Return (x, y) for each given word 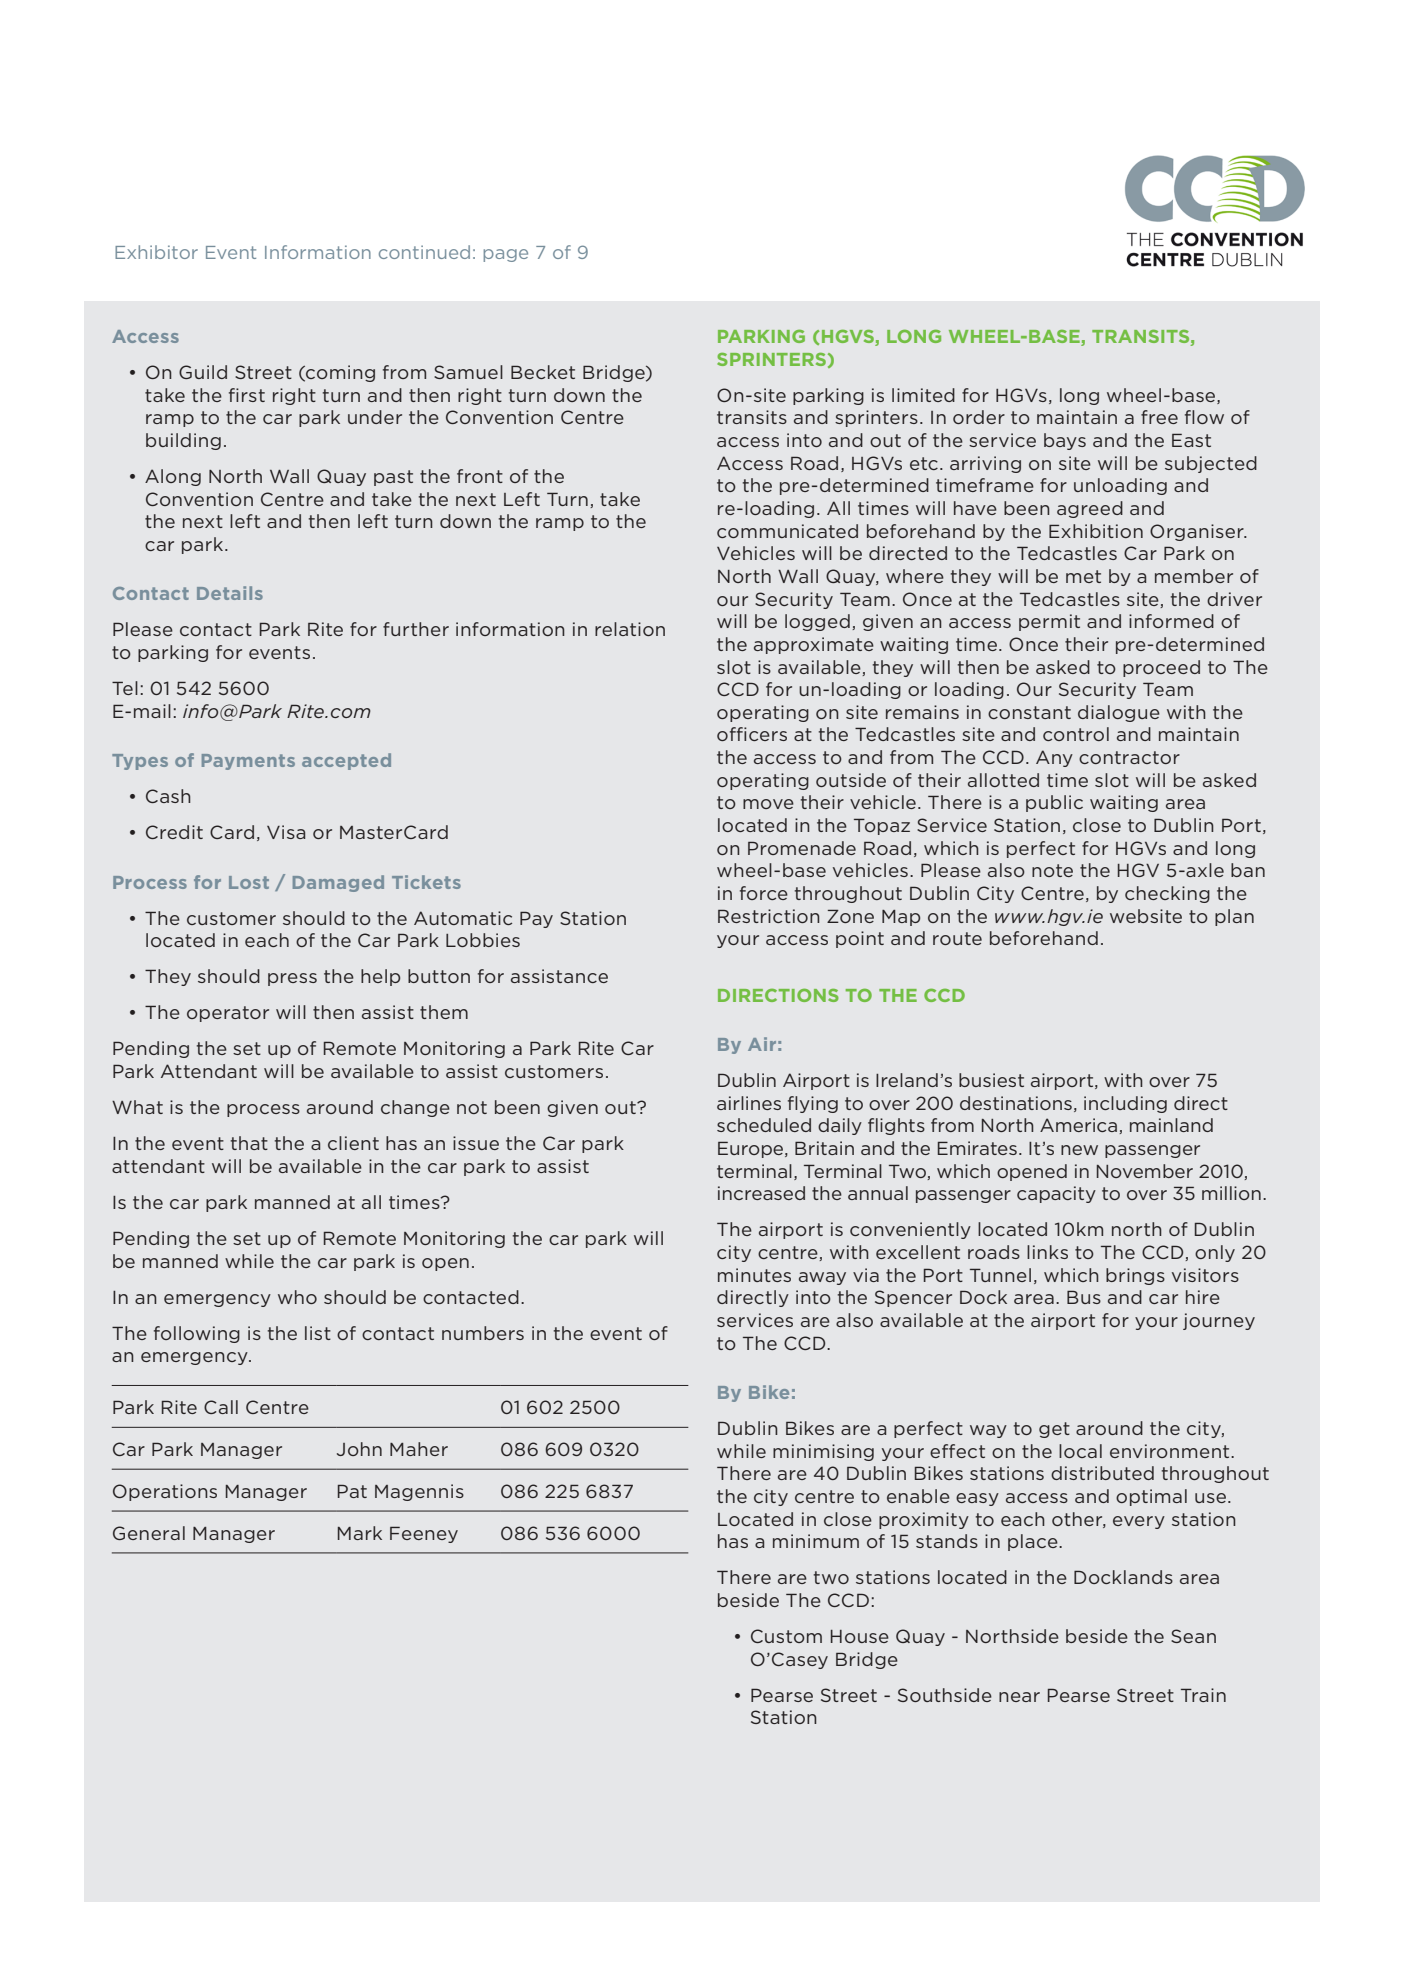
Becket (543, 372)
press (292, 979)
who (297, 1297)
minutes (754, 1275)
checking (1167, 894)
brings (1135, 1276)
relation (630, 629)
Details (230, 593)
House (860, 1636)
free (1159, 417)
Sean (1193, 1636)
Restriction (769, 916)
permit (1049, 622)
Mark (360, 1533)
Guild (203, 372)
